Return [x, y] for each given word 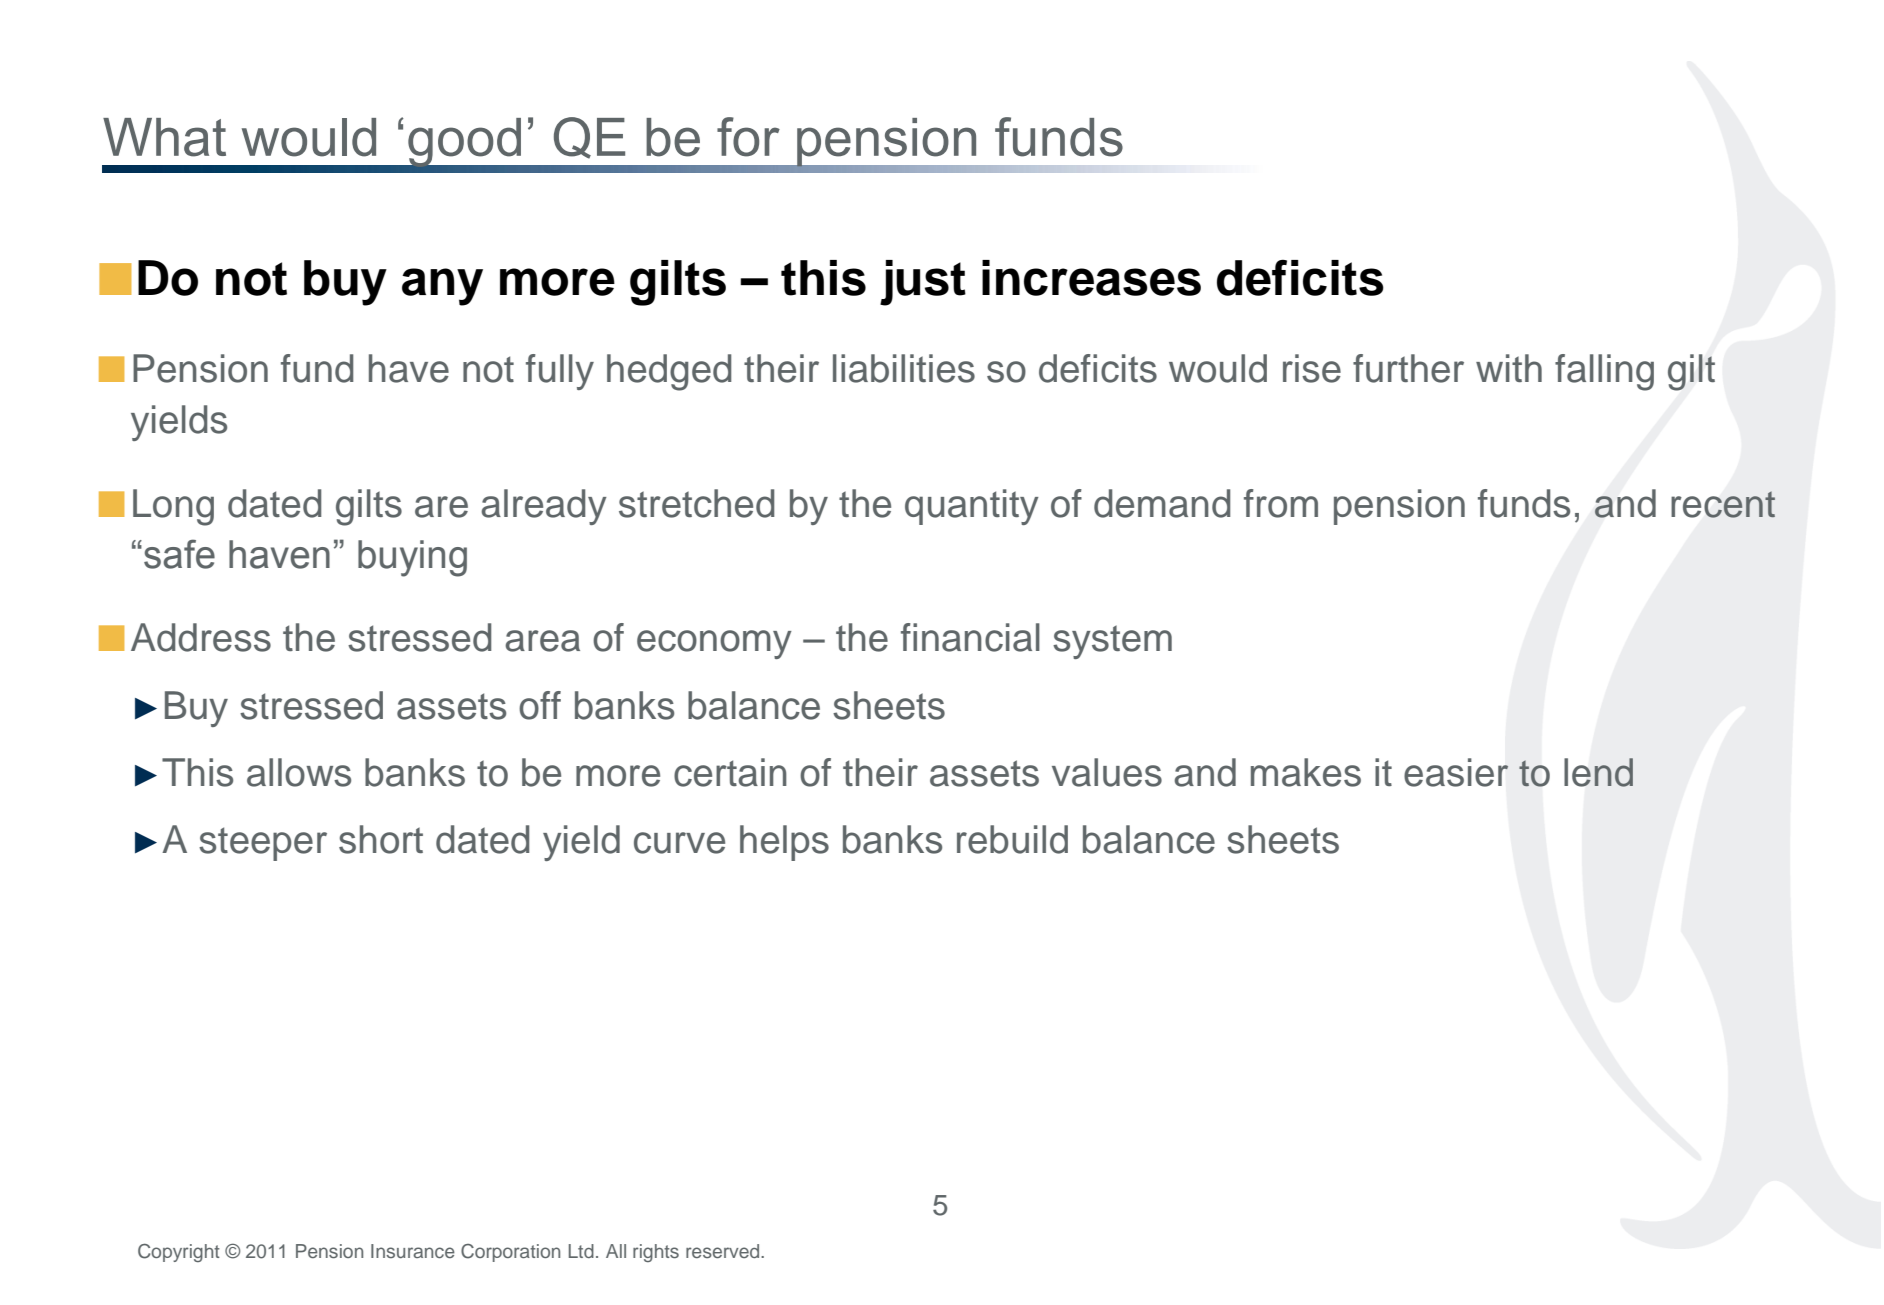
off [540, 705]
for [748, 137]
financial [970, 637]
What [164, 137]
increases [1091, 278]
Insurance [413, 1251]
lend [1598, 772]
